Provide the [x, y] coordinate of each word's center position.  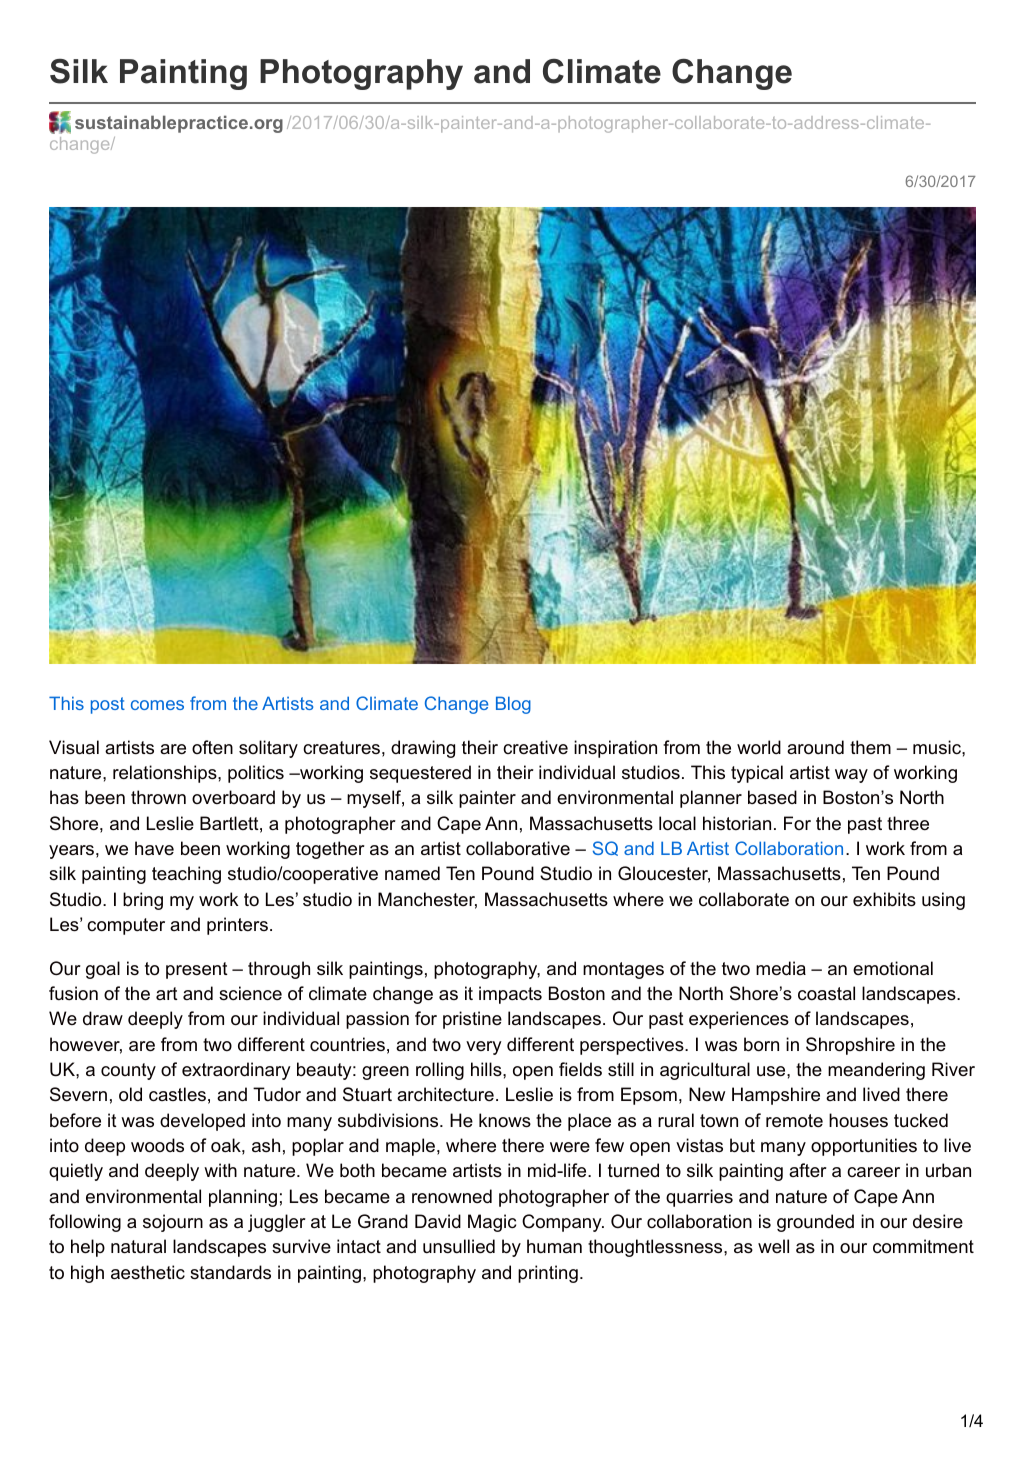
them [870, 747]
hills [487, 1069]
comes [157, 705]
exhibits [884, 899]
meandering [876, 1071]
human [554, 1246]
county [128, 1071]
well [773, 1246]
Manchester [427, 900]
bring [143, 901]
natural [138, 1246]
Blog [513, 705]
